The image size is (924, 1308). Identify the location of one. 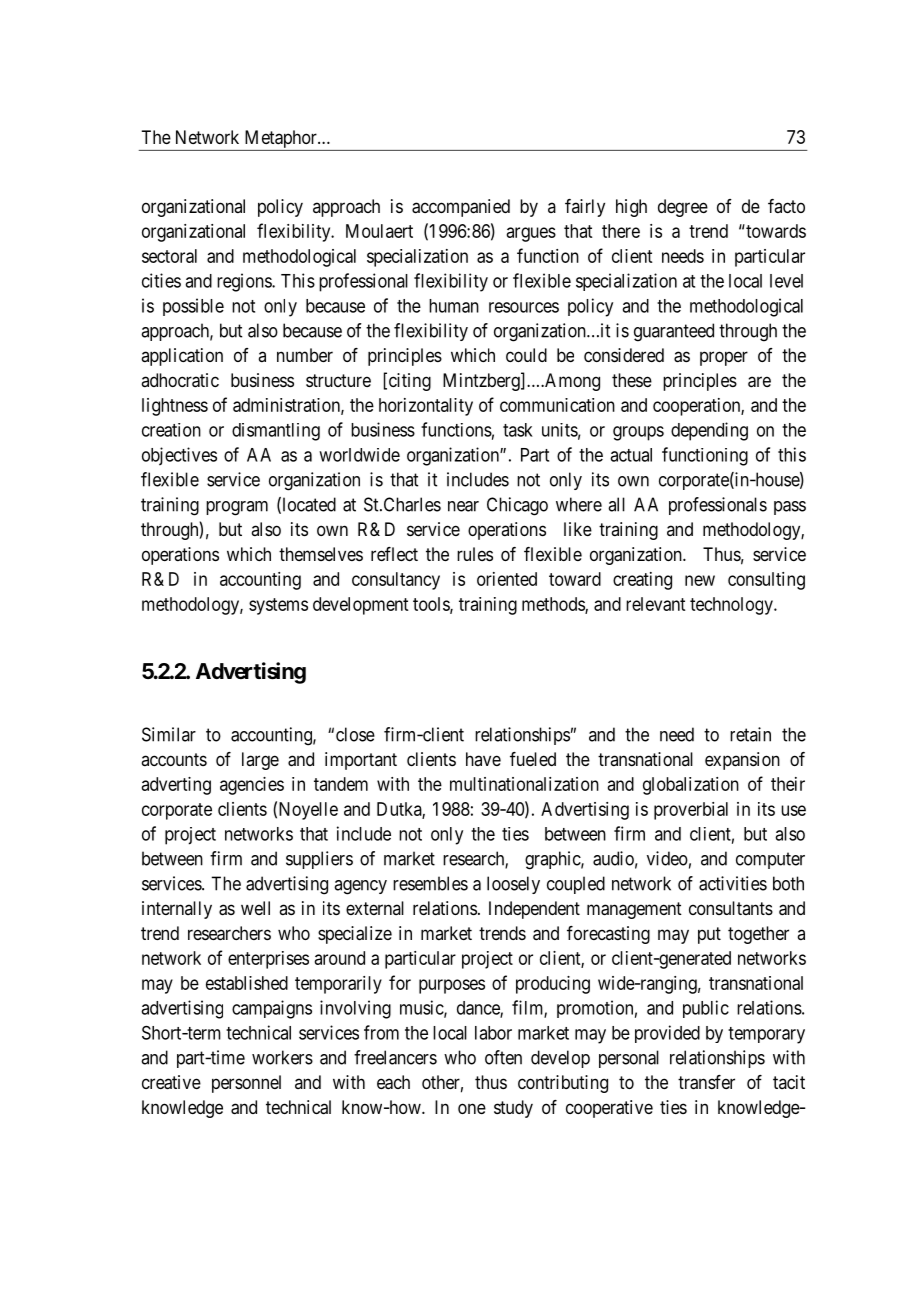
(472, 1108).
